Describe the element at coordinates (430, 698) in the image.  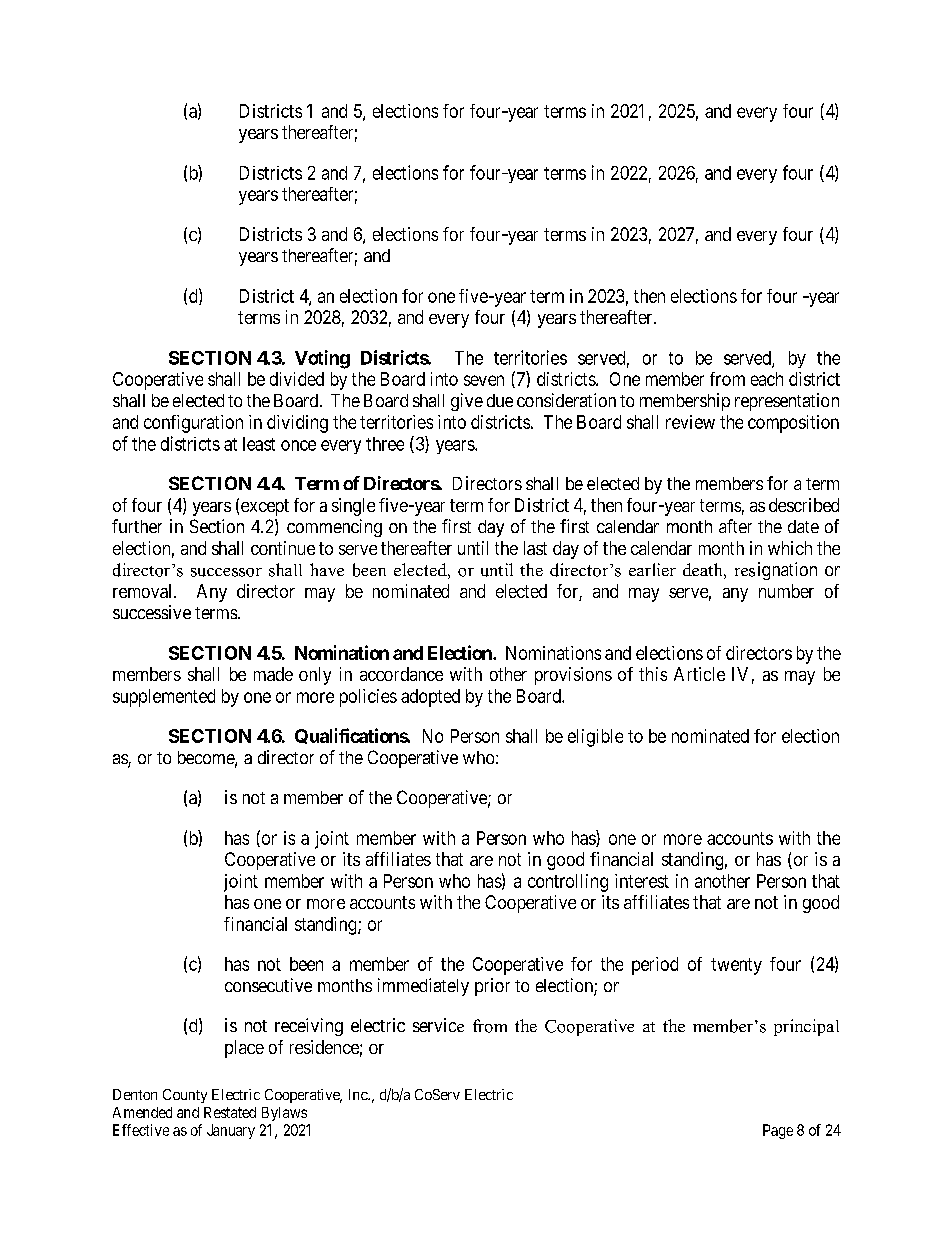
I see `adopted` at that location.
